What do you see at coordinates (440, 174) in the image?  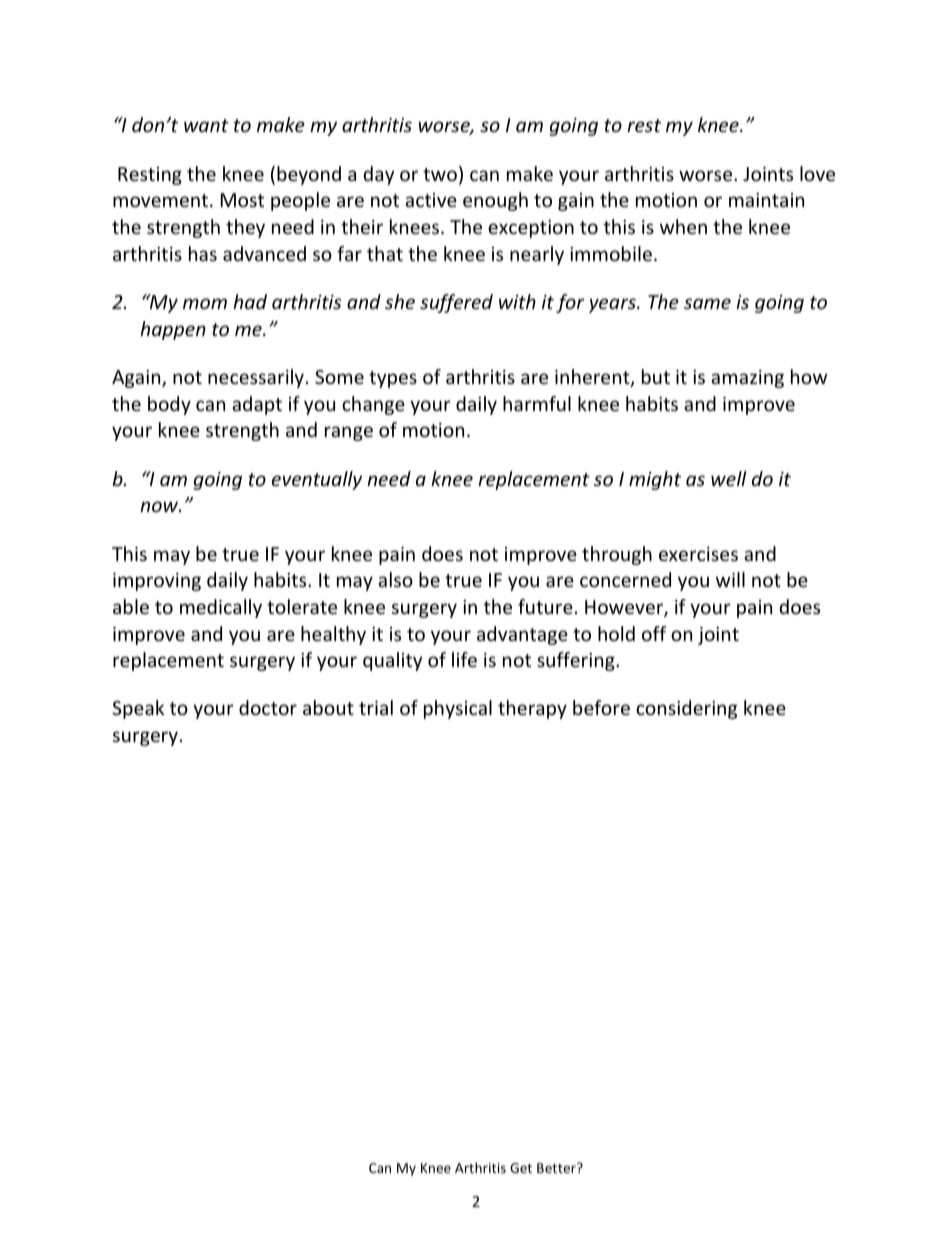 I see `two` at bounding box center [440, 174].
